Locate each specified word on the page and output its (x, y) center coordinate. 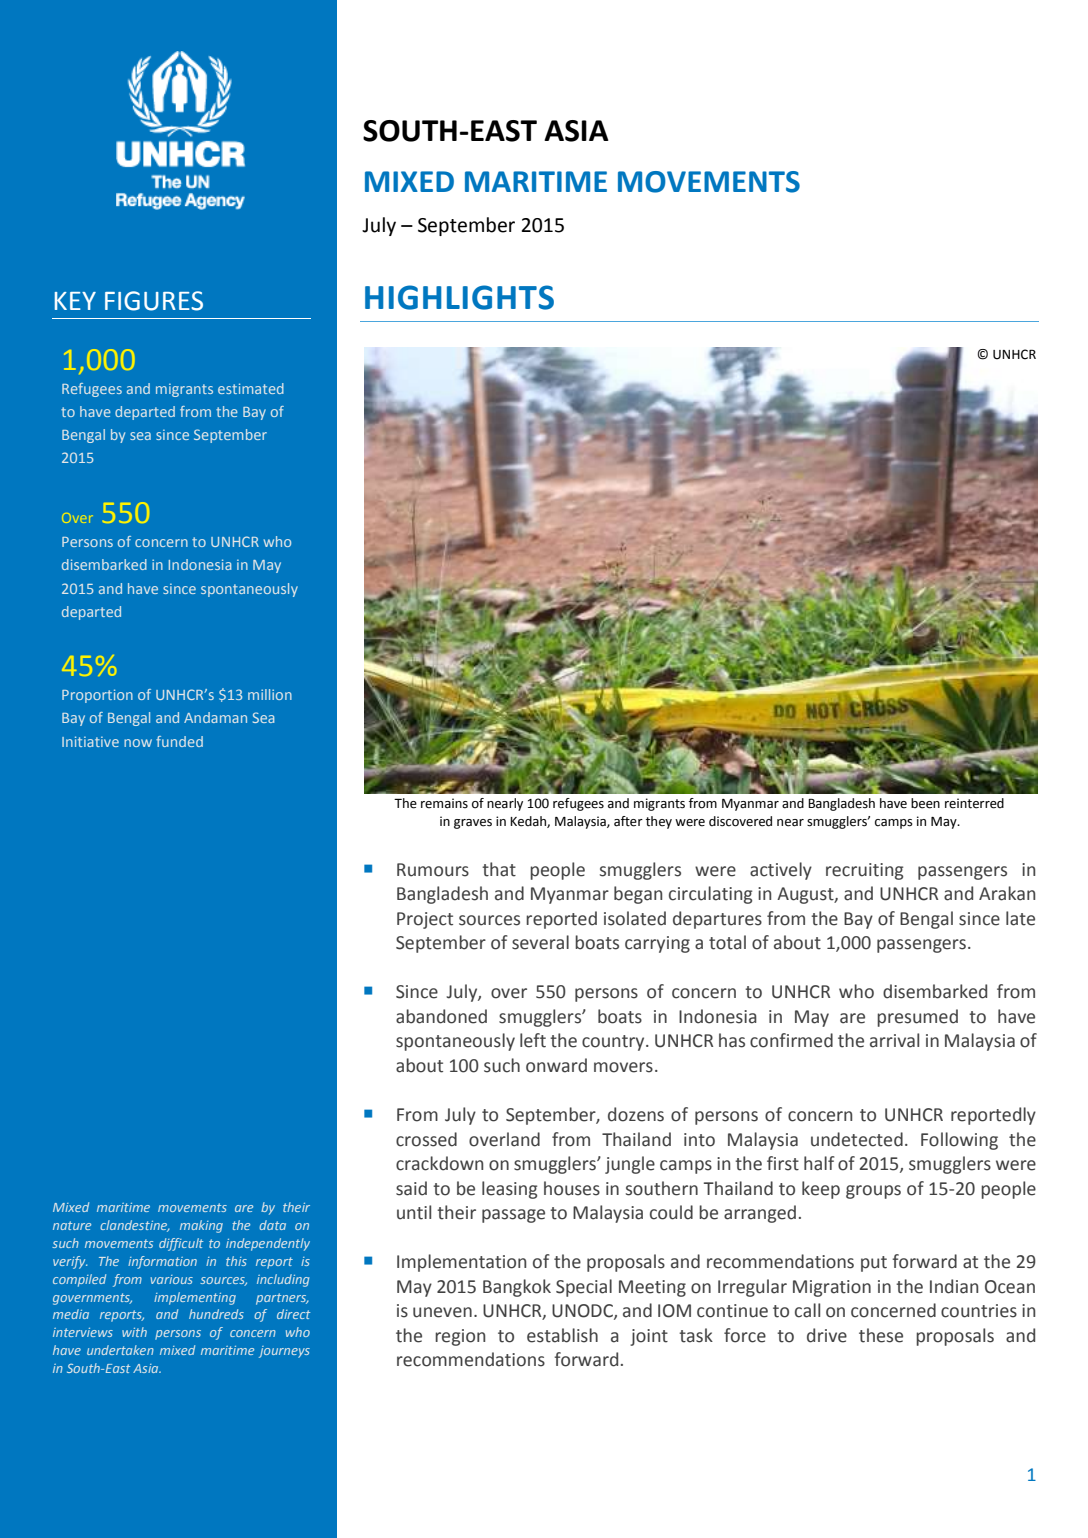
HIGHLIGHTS (459, 297)
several (540, 942)
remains (444, 803)
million (270, 694)
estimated (251, 388)
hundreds (216, 1314)
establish (562, 1335)
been (925, 803)
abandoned (441, 1016)
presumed (917, 1018)
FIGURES (154, 301)
